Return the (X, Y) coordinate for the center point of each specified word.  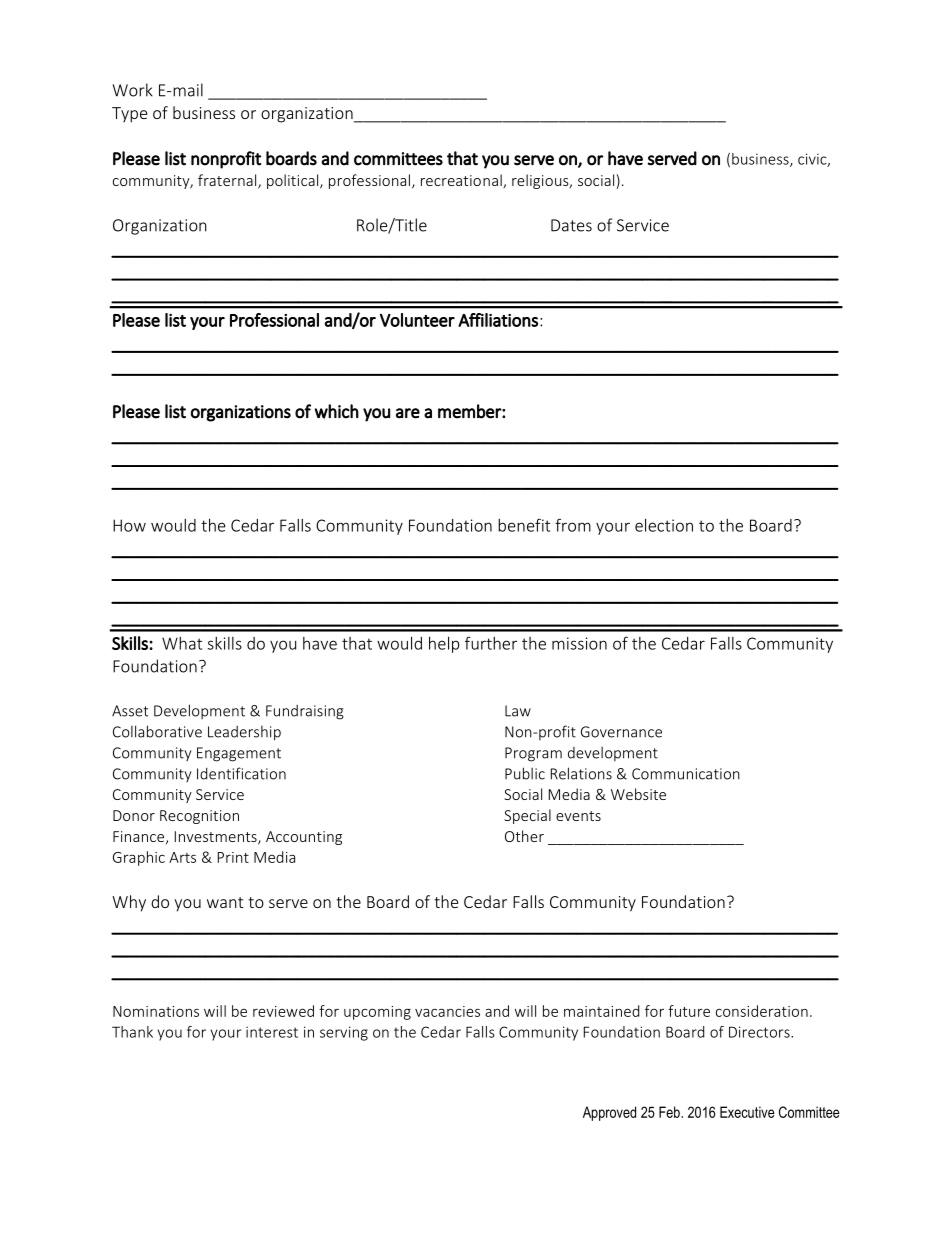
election (664, 525)
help (444, 645)
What (182, 643)
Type (129, 115)
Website (638, 794)
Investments (217, 837)
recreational (462, 181)
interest (272, 1032)
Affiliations (498, 320)
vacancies (447, 1011)
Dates (571, 225)
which (337, 412)
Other (524, 836)
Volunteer (417, 320)
